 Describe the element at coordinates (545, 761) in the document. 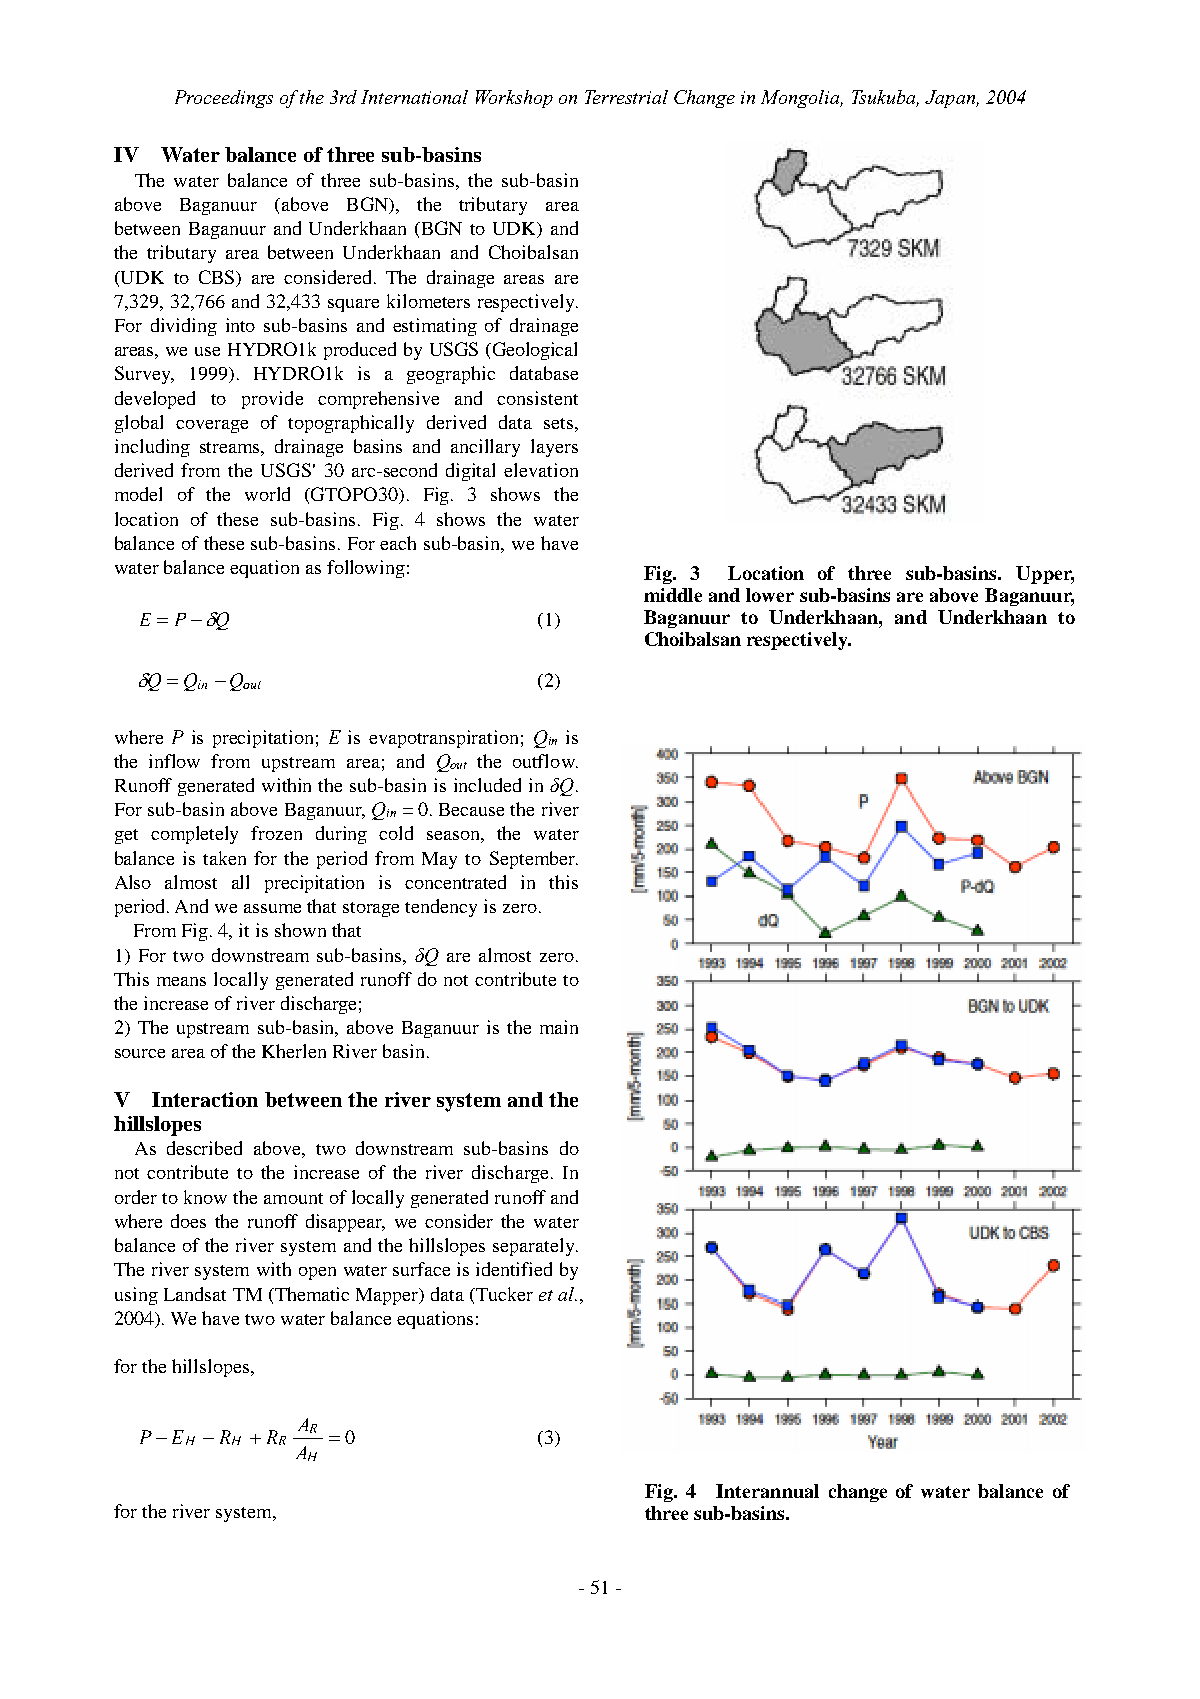

I see `outflow` at that location.
